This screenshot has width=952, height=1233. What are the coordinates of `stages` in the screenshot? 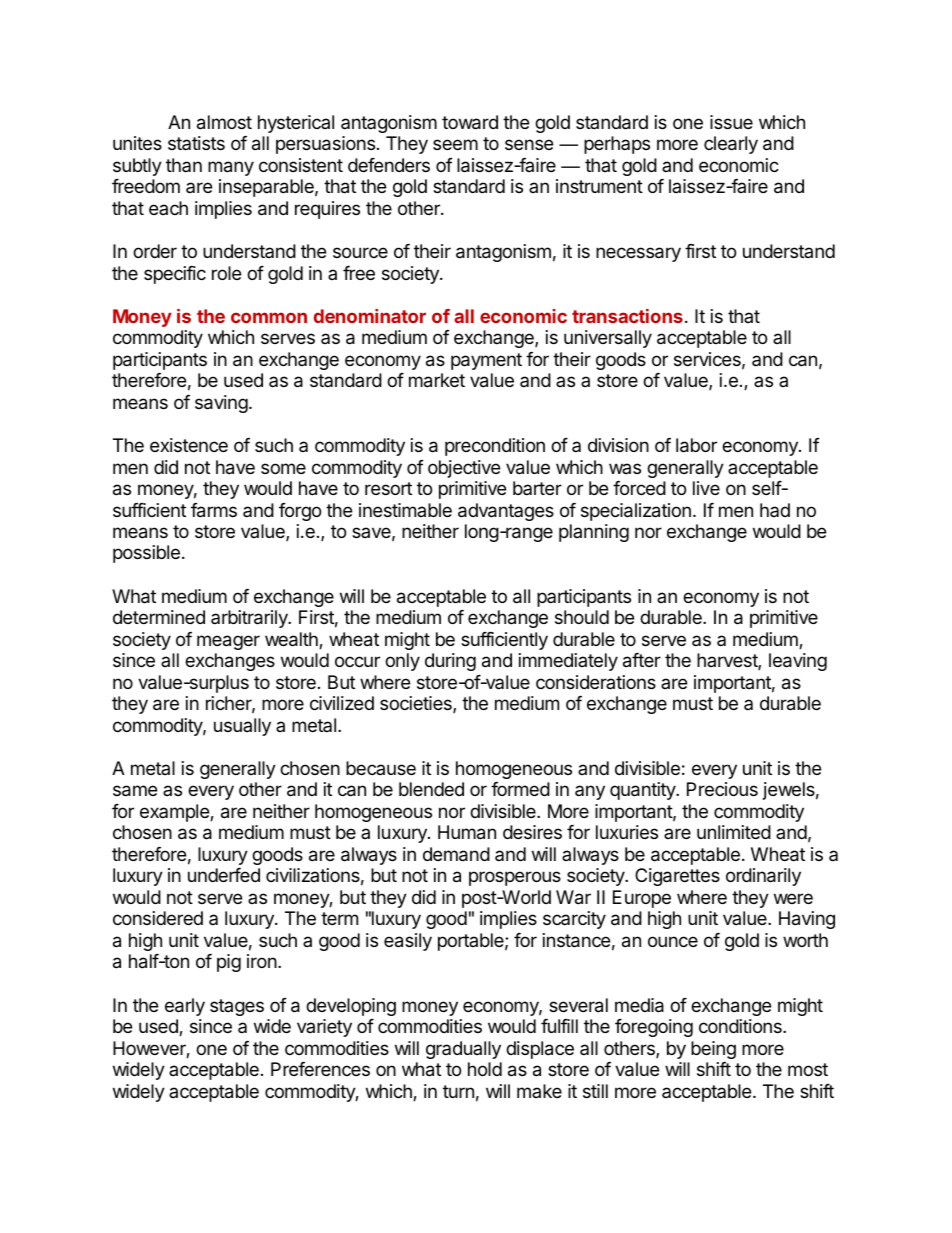 It's located at (237, 1007).
